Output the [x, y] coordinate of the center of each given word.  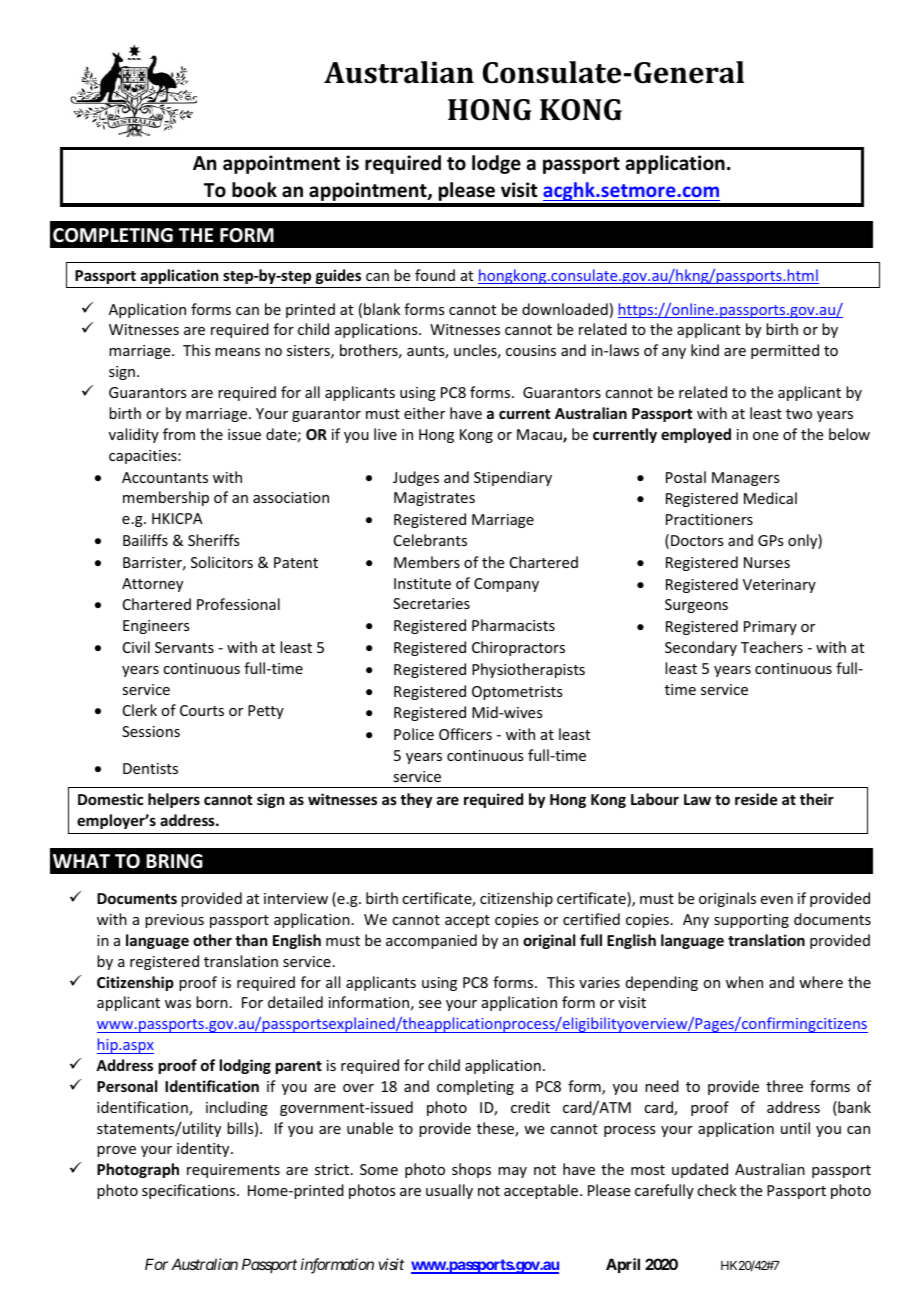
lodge [496, 164]
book [254, 190]
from [179, 434]
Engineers [156, 627]
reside [756, 799]
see [430, 1004]
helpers [174, 800]
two [799, 414]
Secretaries [431, 603]
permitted [785, 351]
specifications [190, 1191]
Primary [770, 628]
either [424, 413]
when [744, 982]
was [178, 1004]
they [416, 800]
